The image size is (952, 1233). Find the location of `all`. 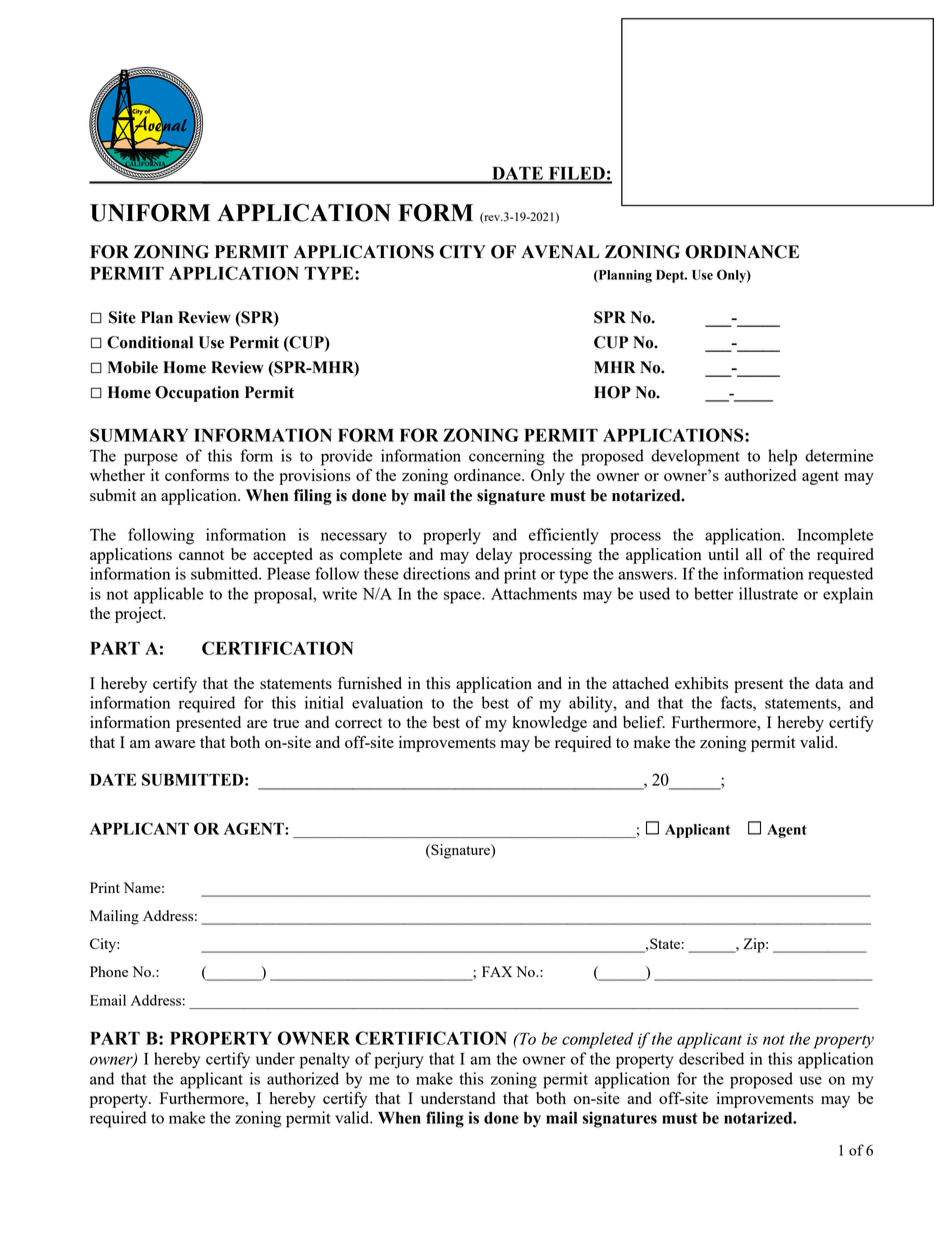

all is located at coordinates (754, 554).
